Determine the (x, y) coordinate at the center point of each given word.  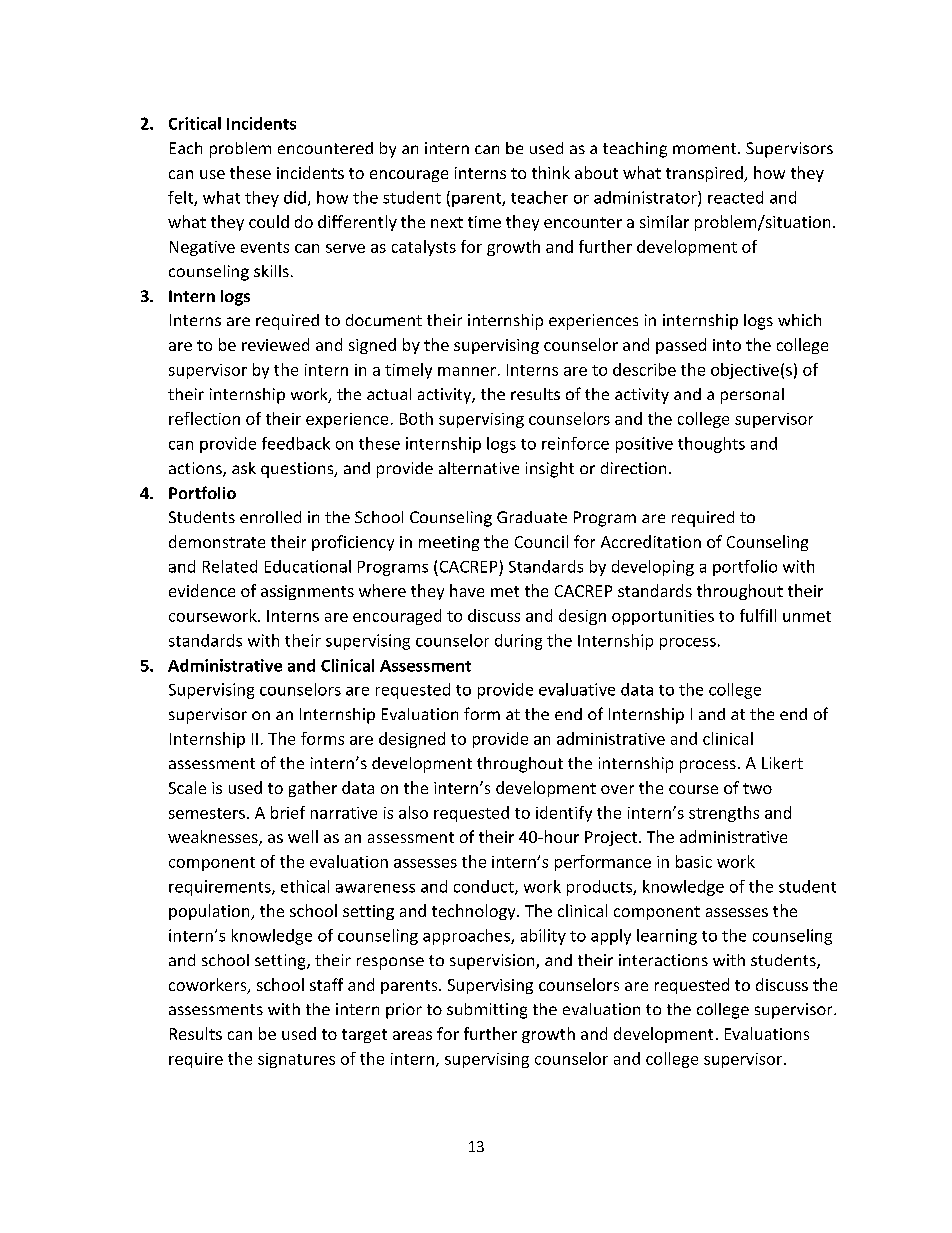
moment (706, 148)
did (295, 197)
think (551, 172)
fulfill (758, 615)
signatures (296, 1060)
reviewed (275, 344)
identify (564, 814)
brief (288, 812)
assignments (307, 592)
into (727, 345)
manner (467, 371)
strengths (724, 814)
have (467, 590)
